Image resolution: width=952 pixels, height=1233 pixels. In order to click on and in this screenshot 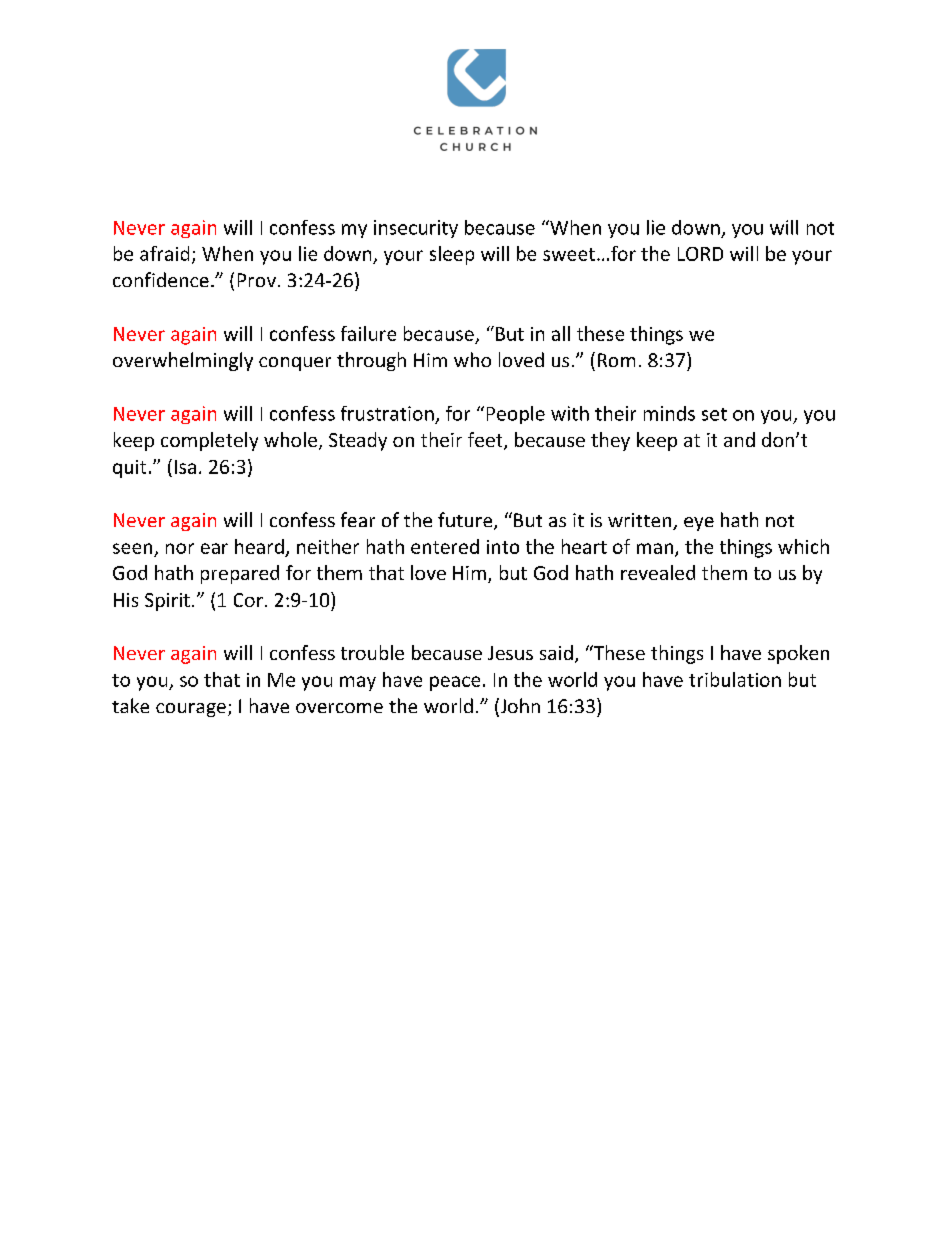, I will do `click(739, 439)`.
